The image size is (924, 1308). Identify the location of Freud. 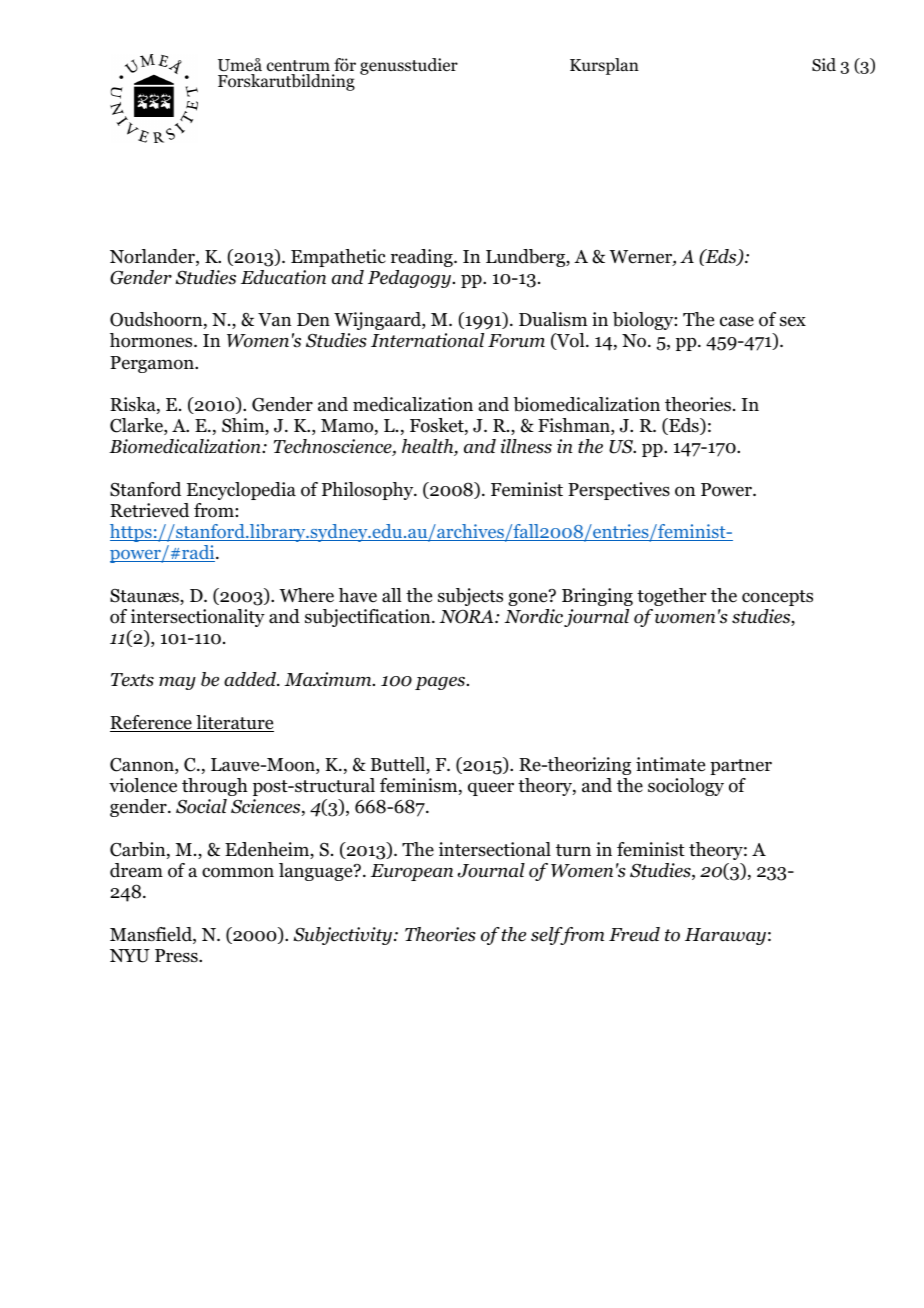
(634, 934).
